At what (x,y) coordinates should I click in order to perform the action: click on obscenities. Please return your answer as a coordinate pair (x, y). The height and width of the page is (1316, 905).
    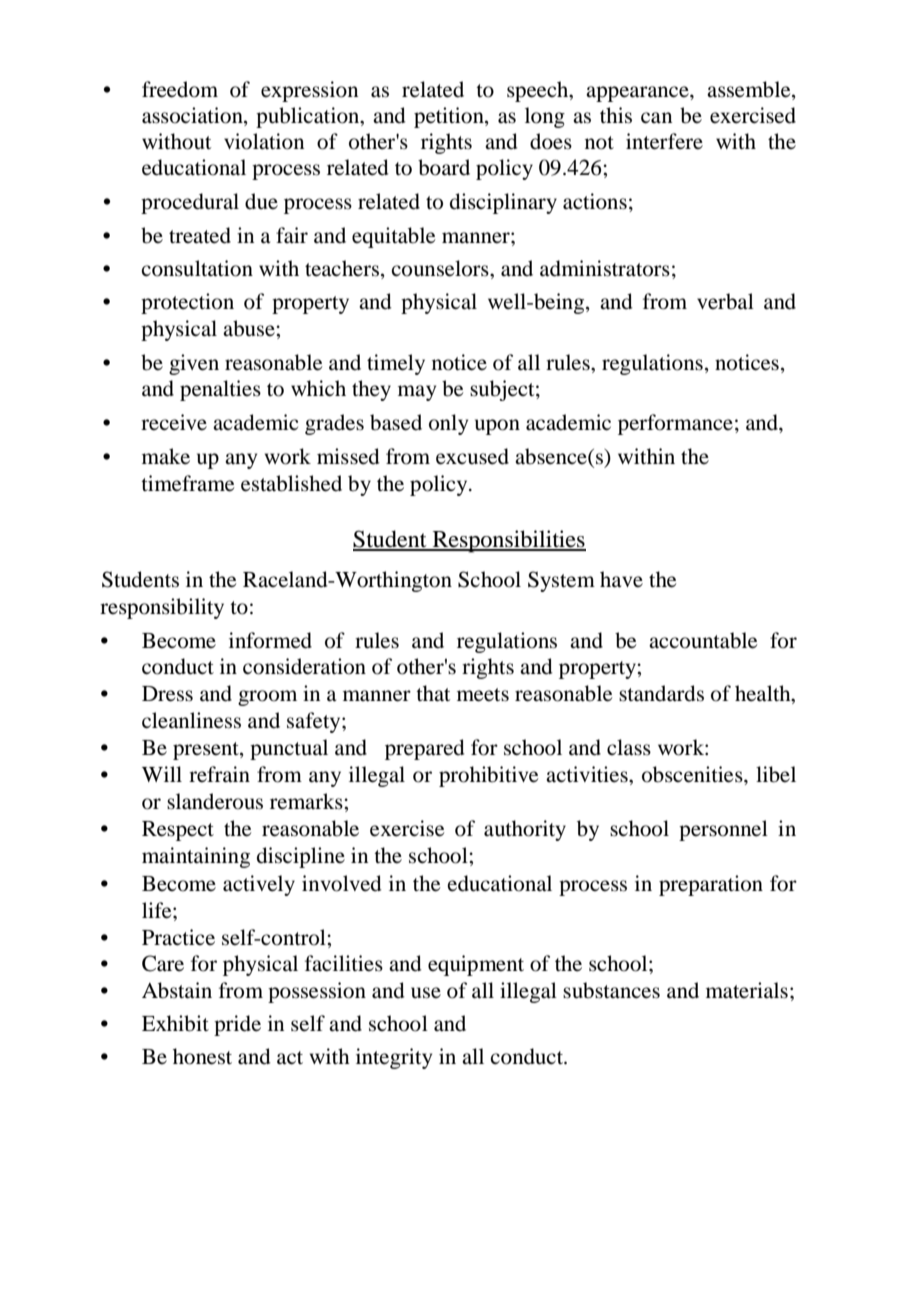
    Looking at the image, I should click on (693, 774).
